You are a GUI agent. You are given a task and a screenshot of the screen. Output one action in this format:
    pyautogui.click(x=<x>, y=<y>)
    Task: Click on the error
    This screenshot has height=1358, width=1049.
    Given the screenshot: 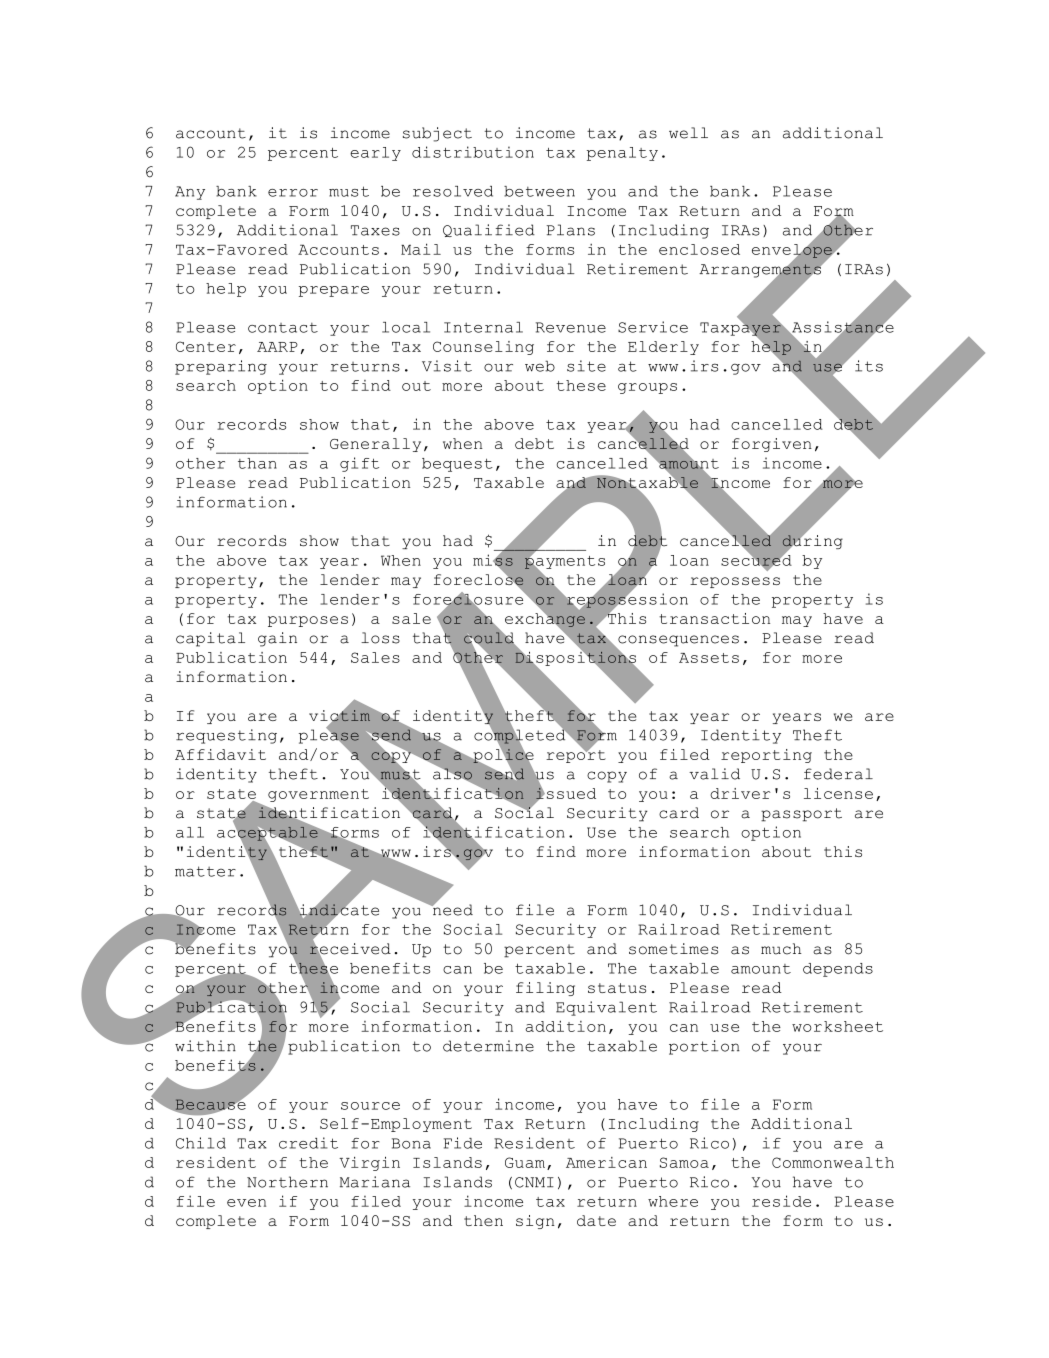 What is the action you would take?
    pyautogui.click(x=293, y=193)
